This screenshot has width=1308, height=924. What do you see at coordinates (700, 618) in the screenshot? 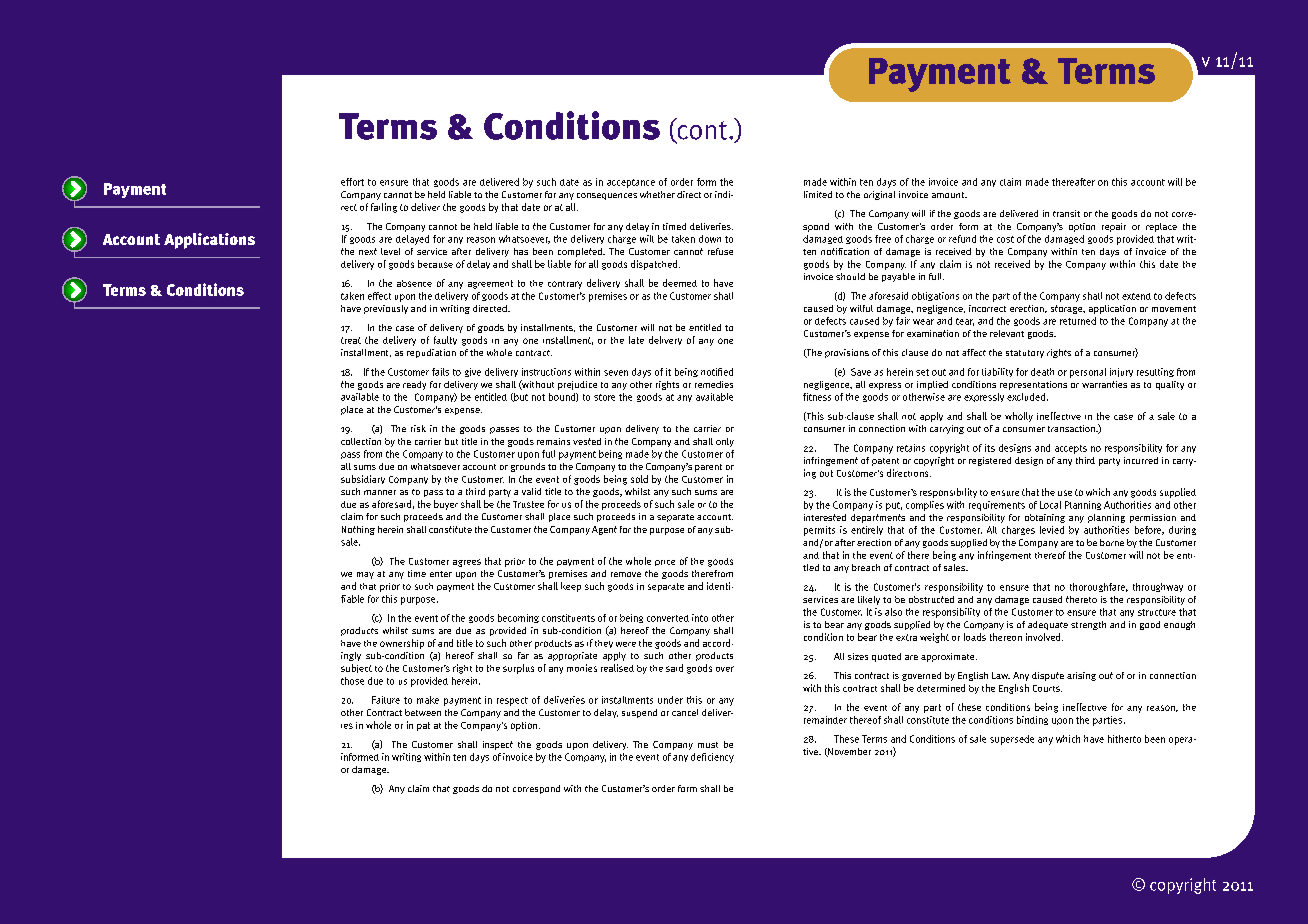
I see `into` at bounding box center [700, 618].
